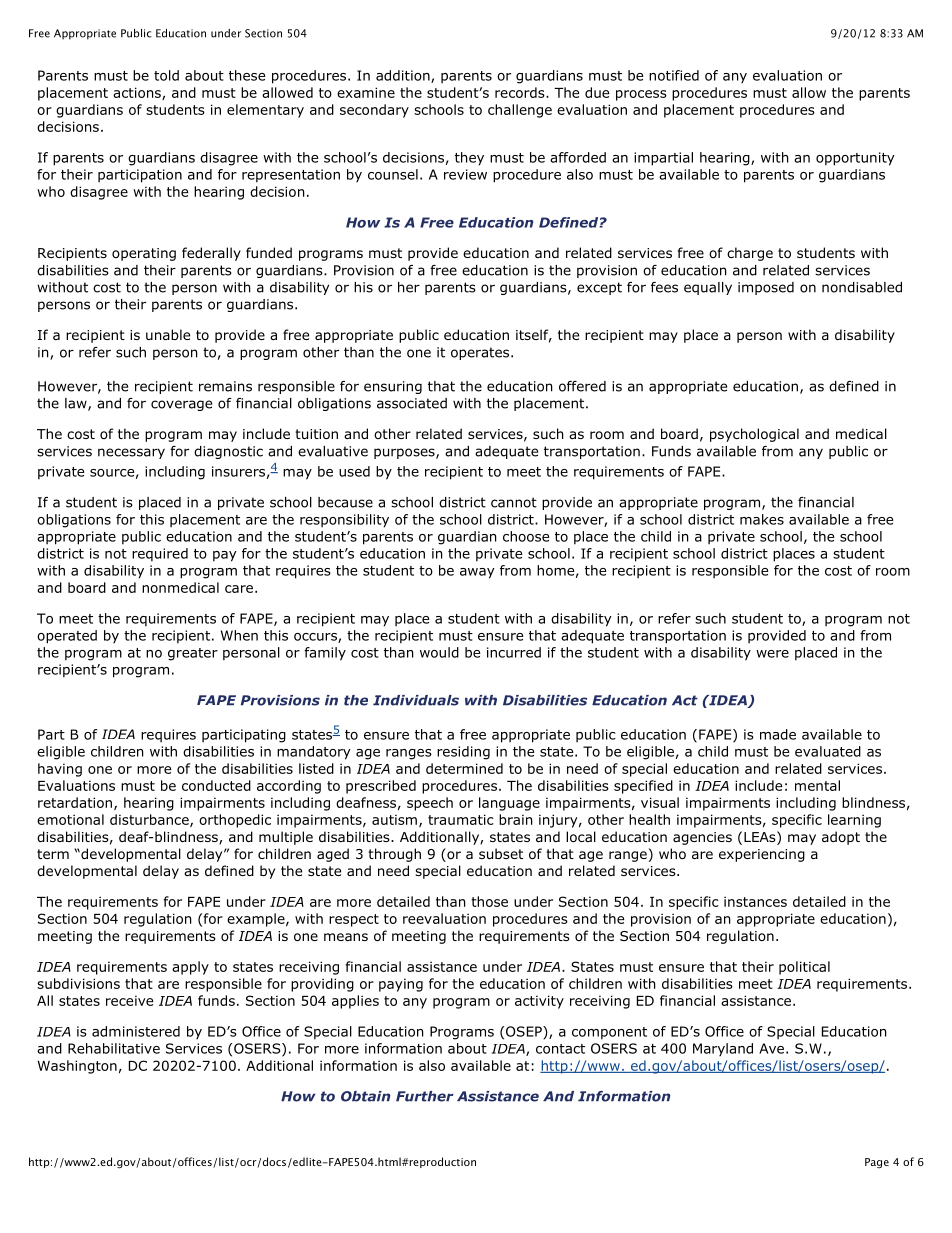 This image has height=1233, width=952. I want to click on those, so click(489, 901).
